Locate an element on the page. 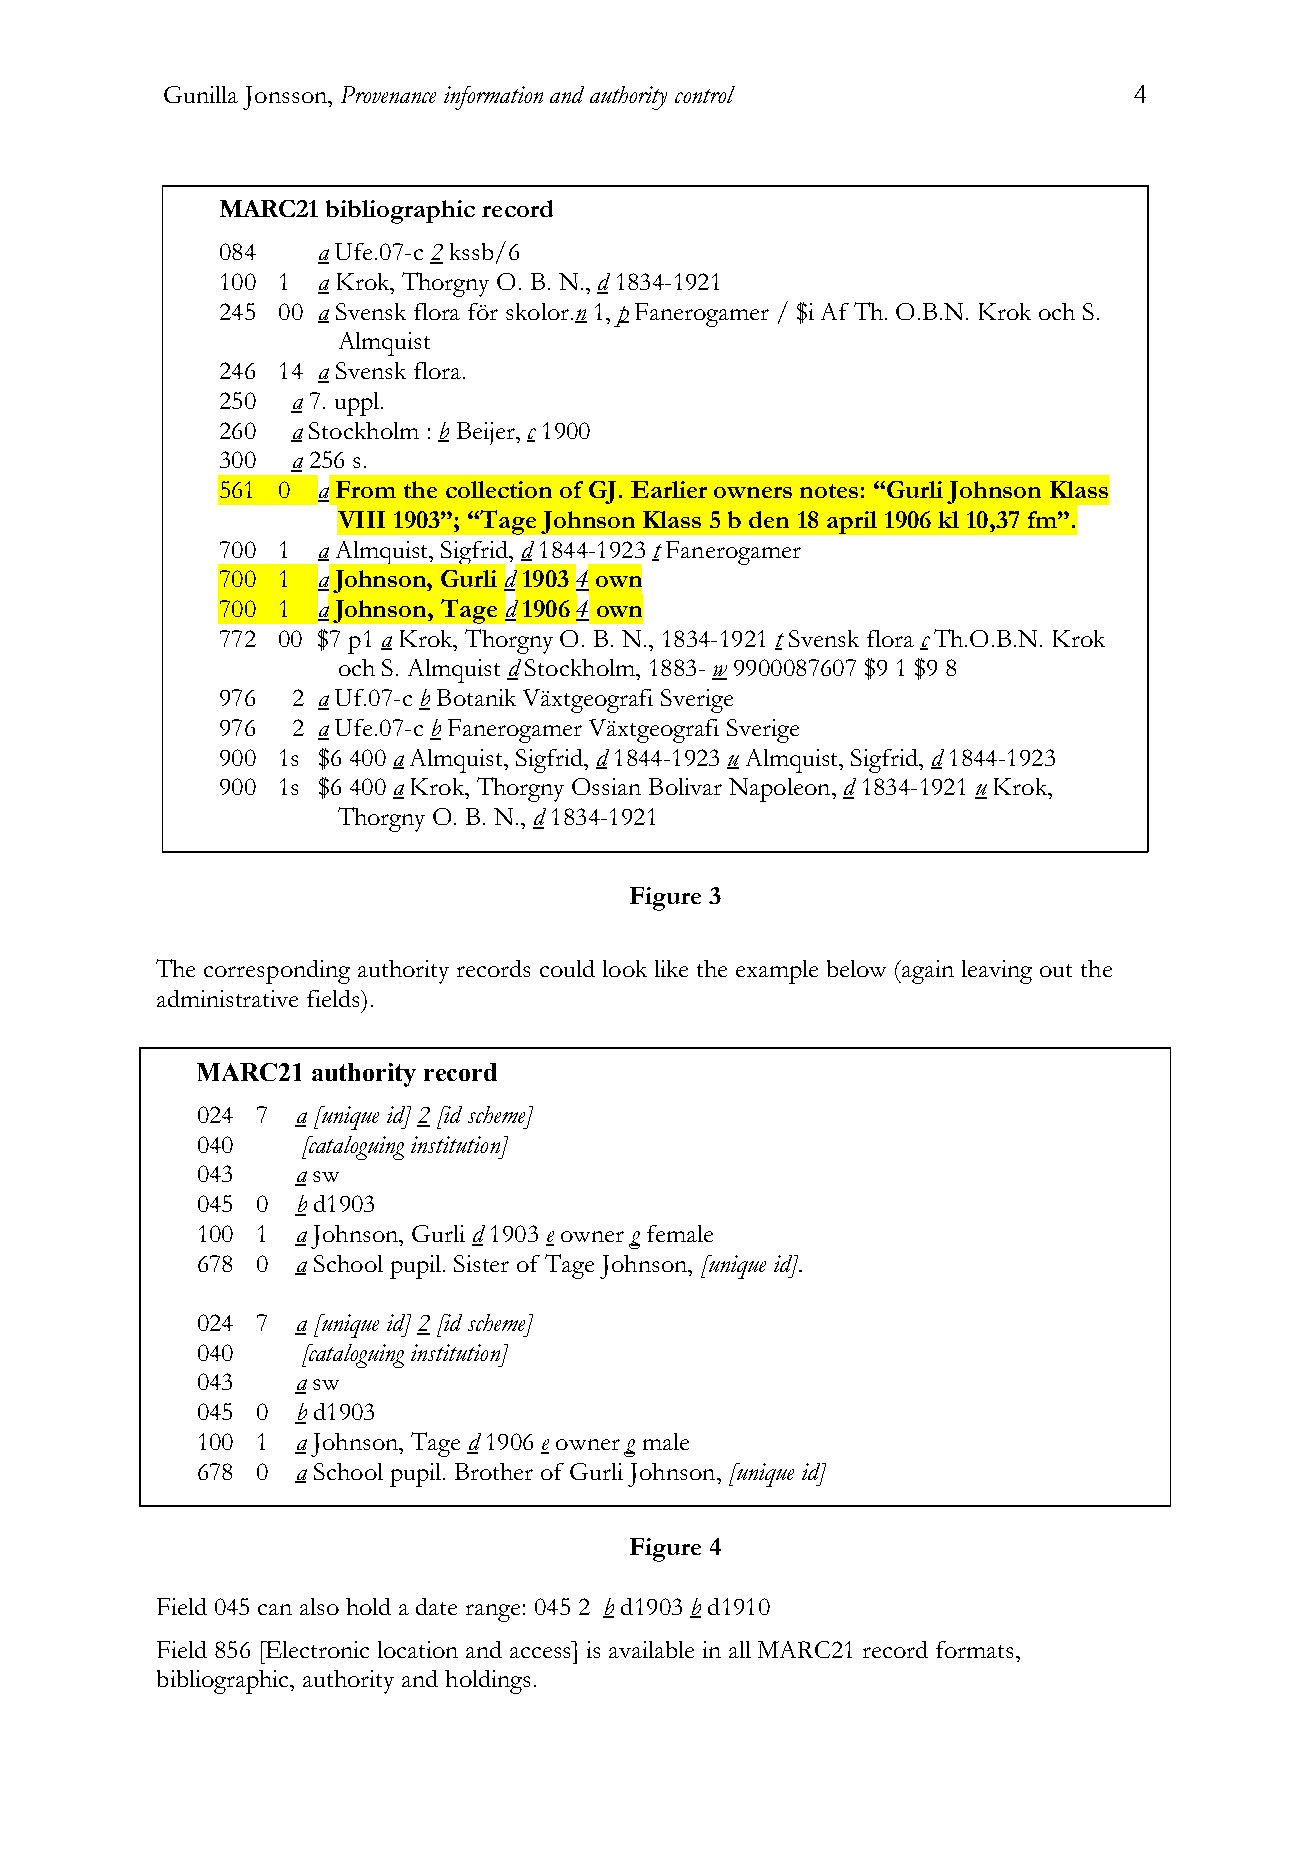 The image size is (1310, 1854). Sister is located at coordinates (481, 1263).
